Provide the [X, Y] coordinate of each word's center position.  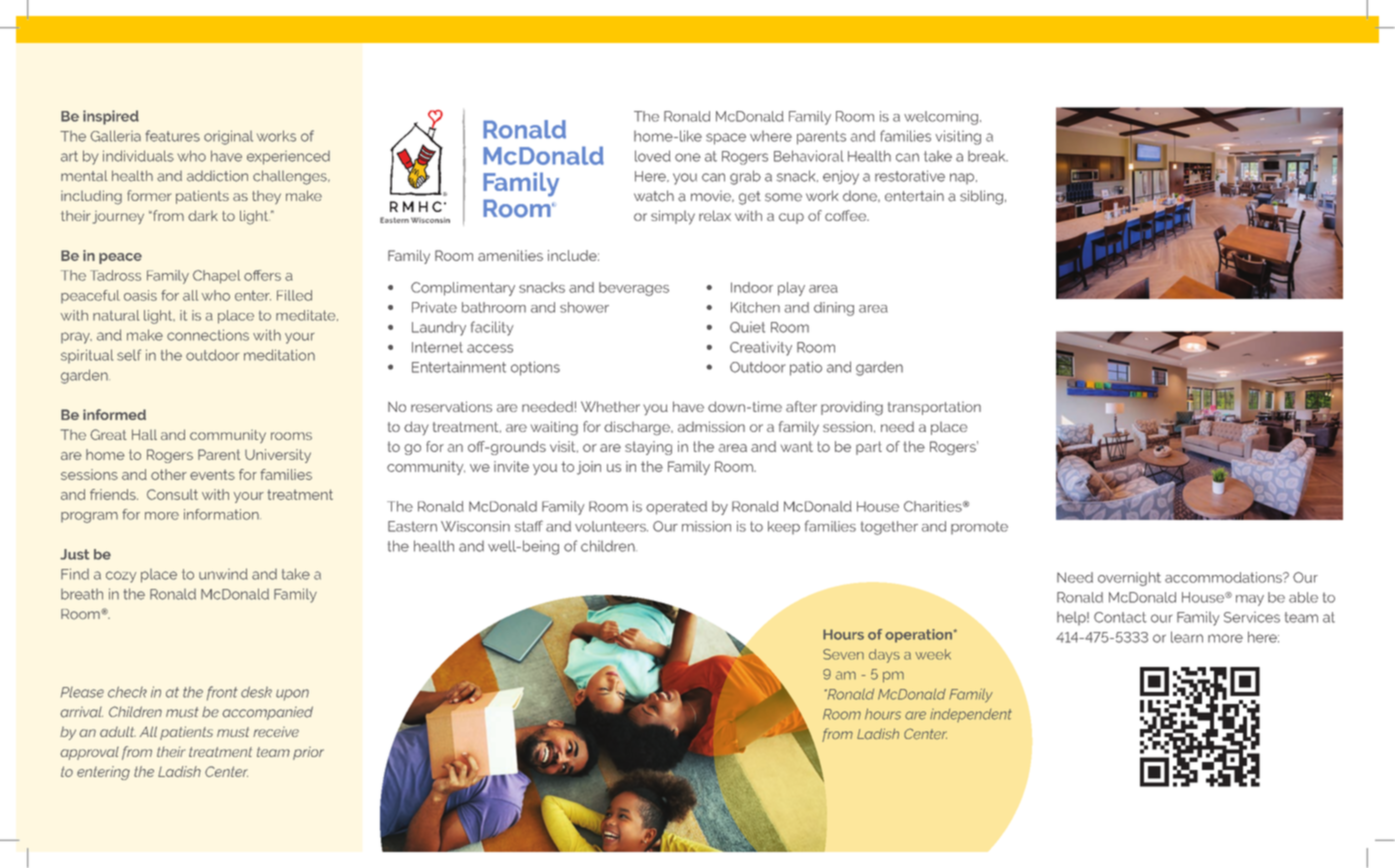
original [228, 137]
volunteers [611, 526]
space [726, 139]
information [222, 514]
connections [208, 335]
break [988, 156]
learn [1187, 637]
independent [971, 715]
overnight [1129, 579]
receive [276, 732]
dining [834, 309]
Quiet [747, 327]
